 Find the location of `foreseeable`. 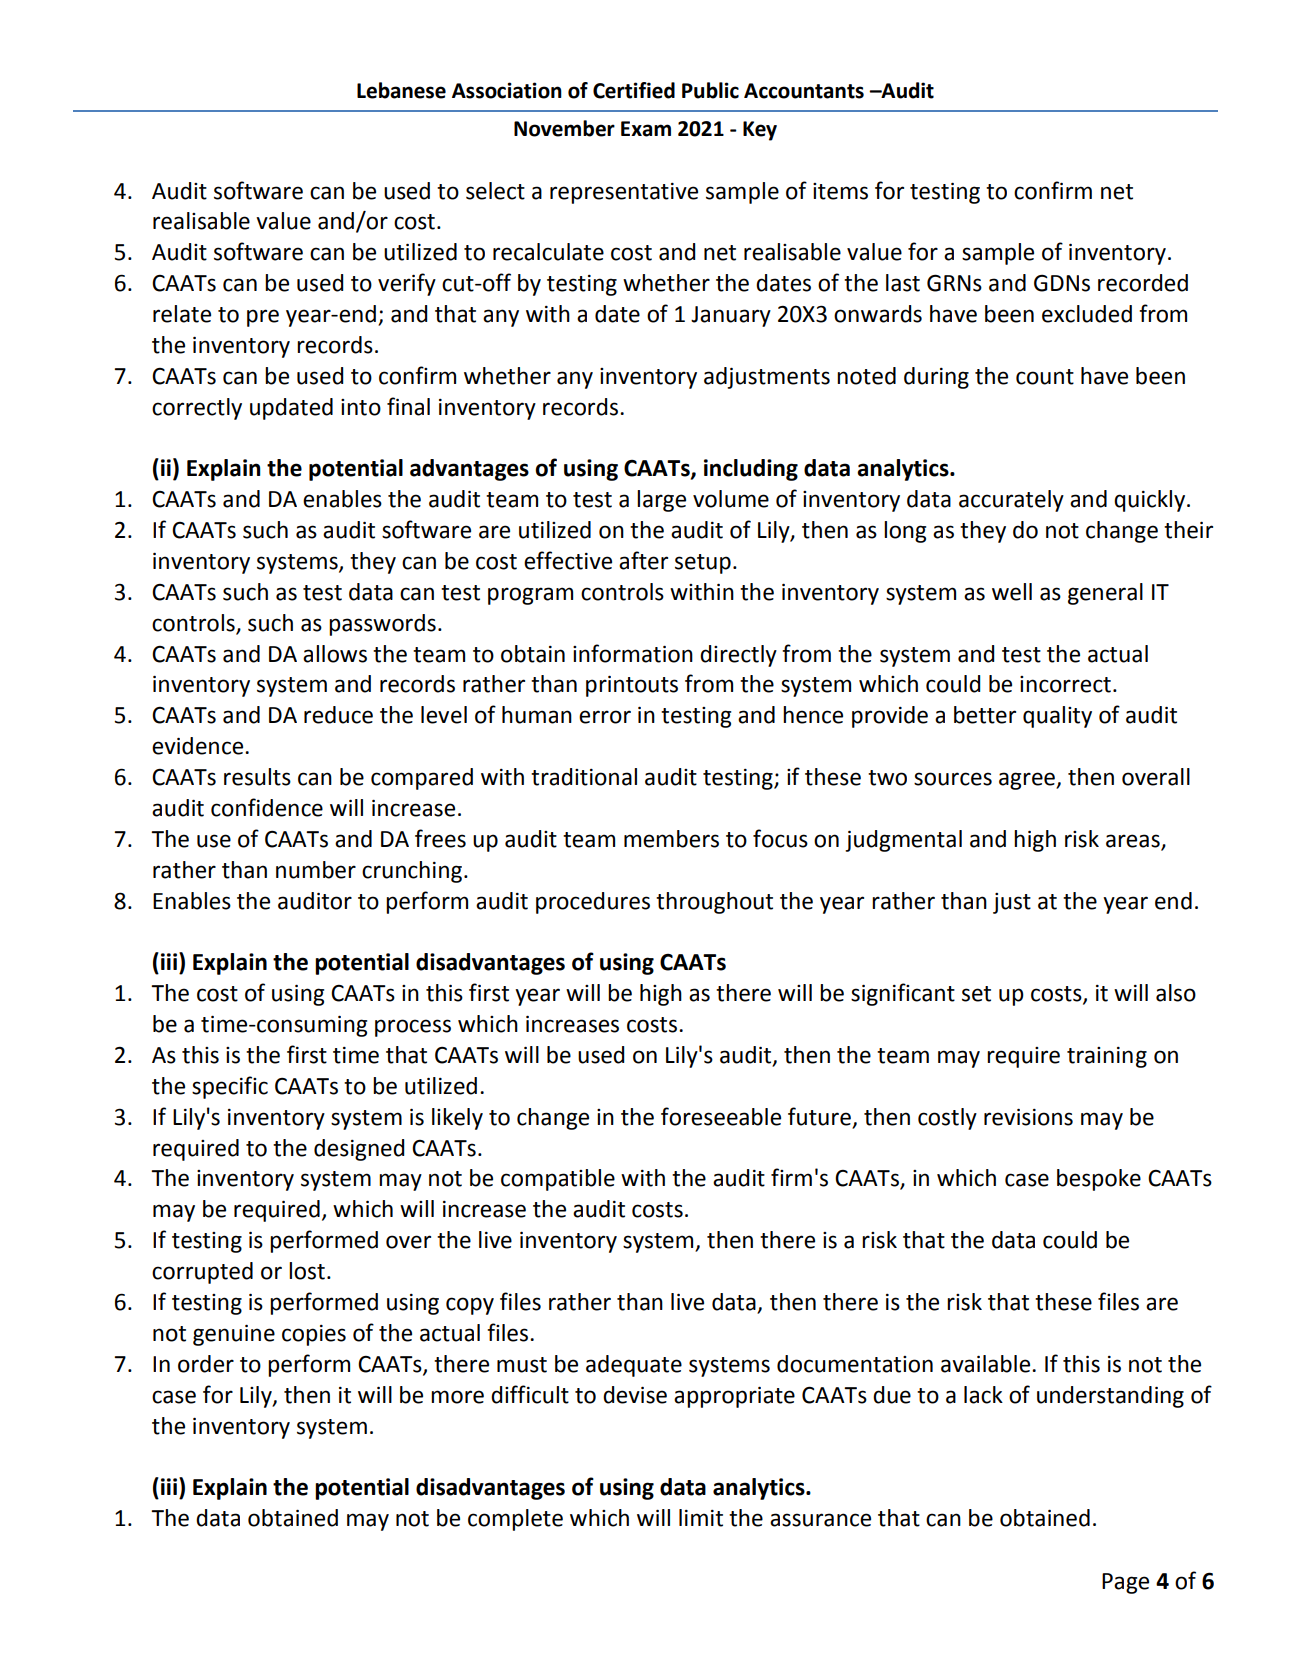

foreseeable is located at coordinates (721, 1116).
